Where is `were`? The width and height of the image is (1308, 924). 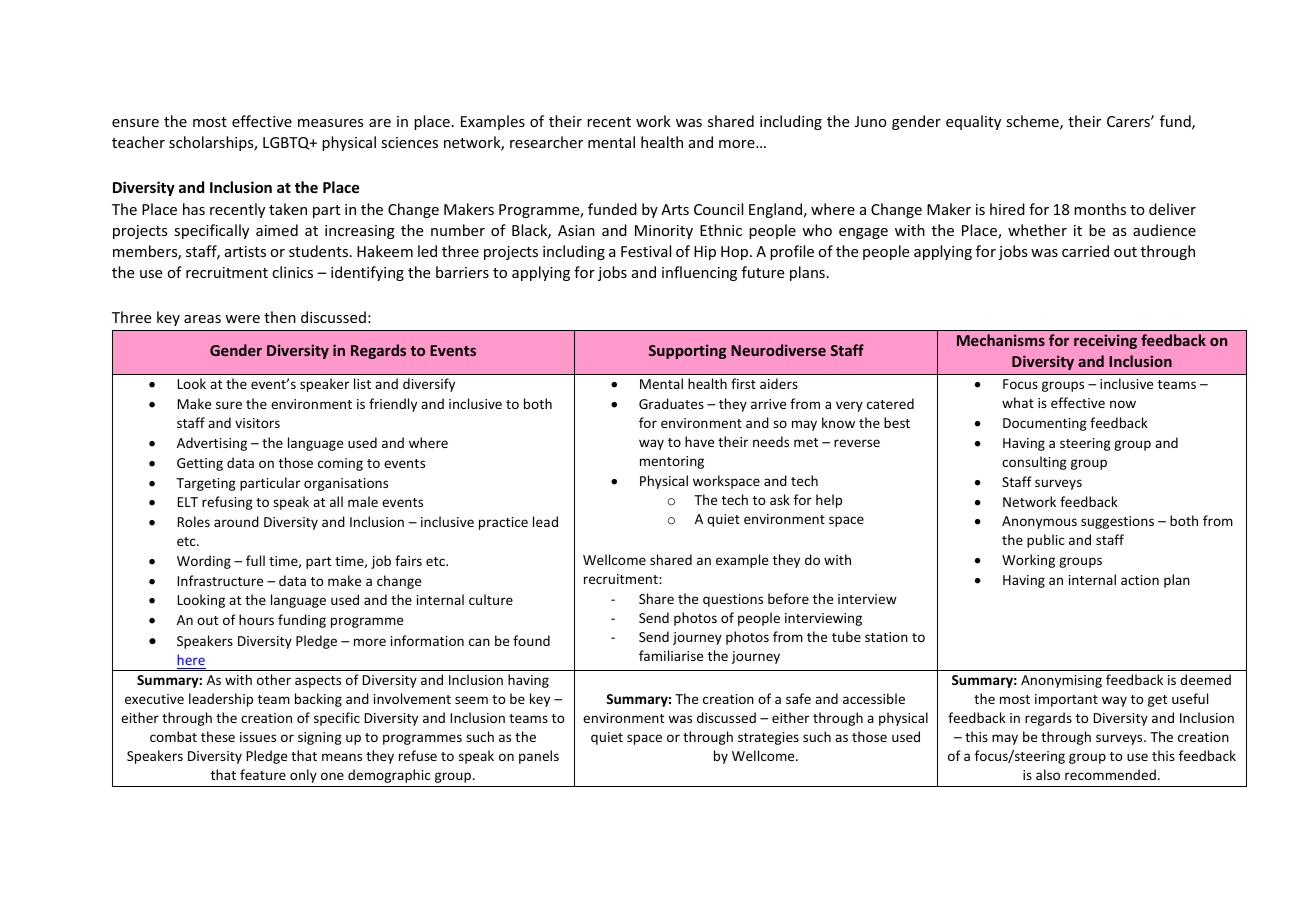 were is located at coordinates (242, 319).
